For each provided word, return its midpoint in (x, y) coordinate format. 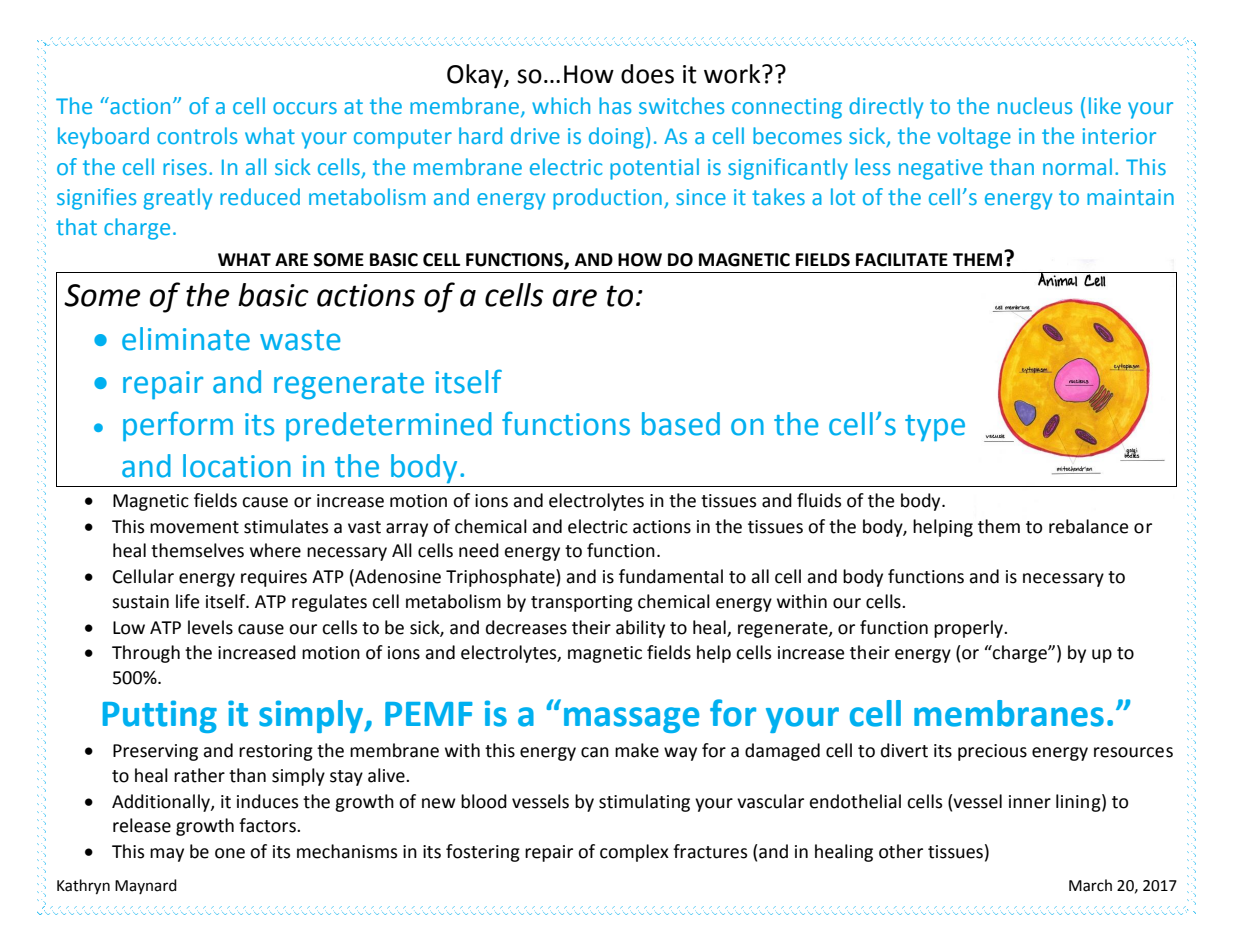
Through (146, 654)
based (681, 424)
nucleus (1035, 105)
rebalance (1088, 526)
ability (640, 629)
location (237, 466)
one (230, 853)
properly (970, 629)
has (615, 105)
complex (634, 853)
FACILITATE (902, 260)
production (607, 199)
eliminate (186, 339)
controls (197, 135)
